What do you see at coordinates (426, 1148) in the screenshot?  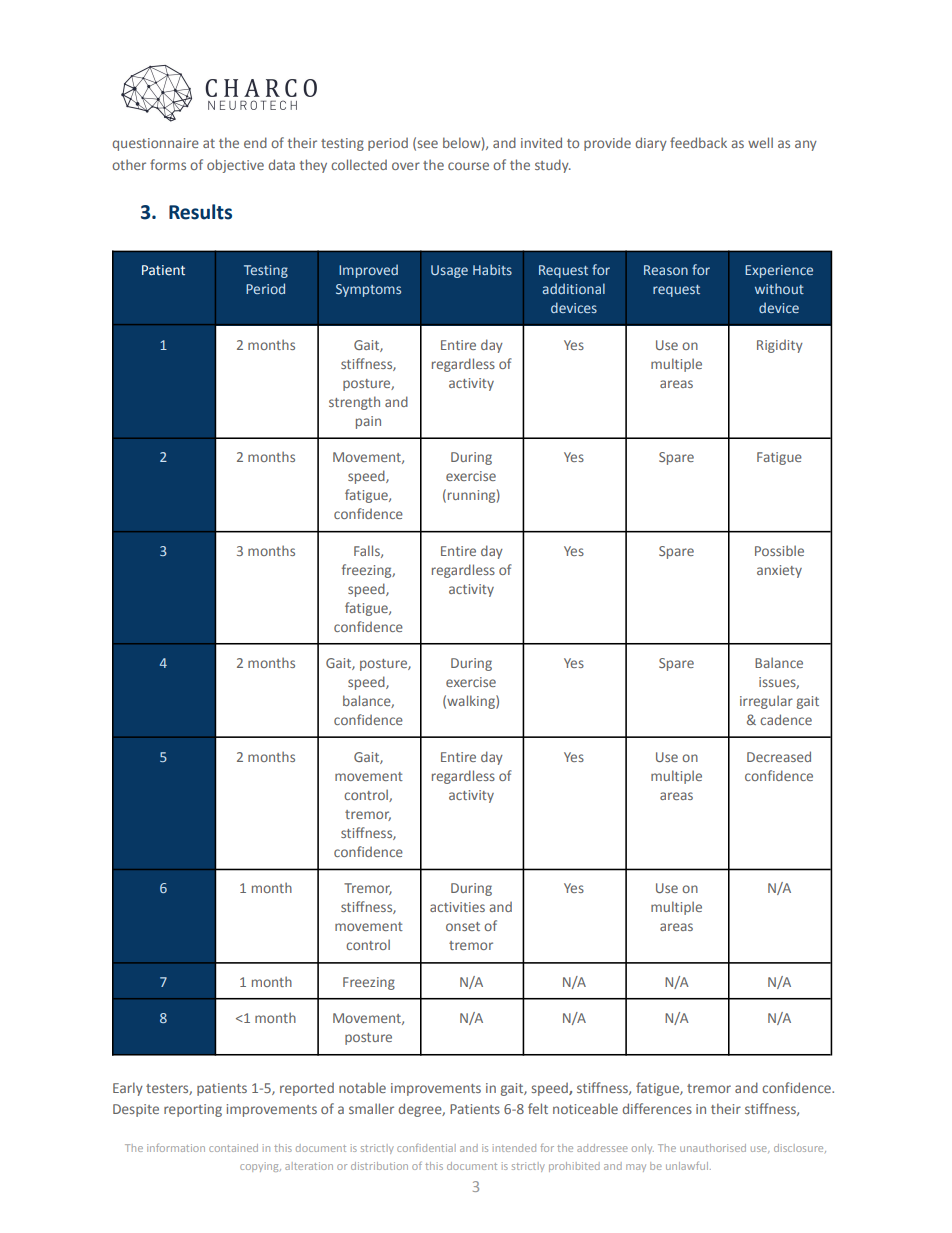 I see `confidential` at bounding box center [426, 1148].
